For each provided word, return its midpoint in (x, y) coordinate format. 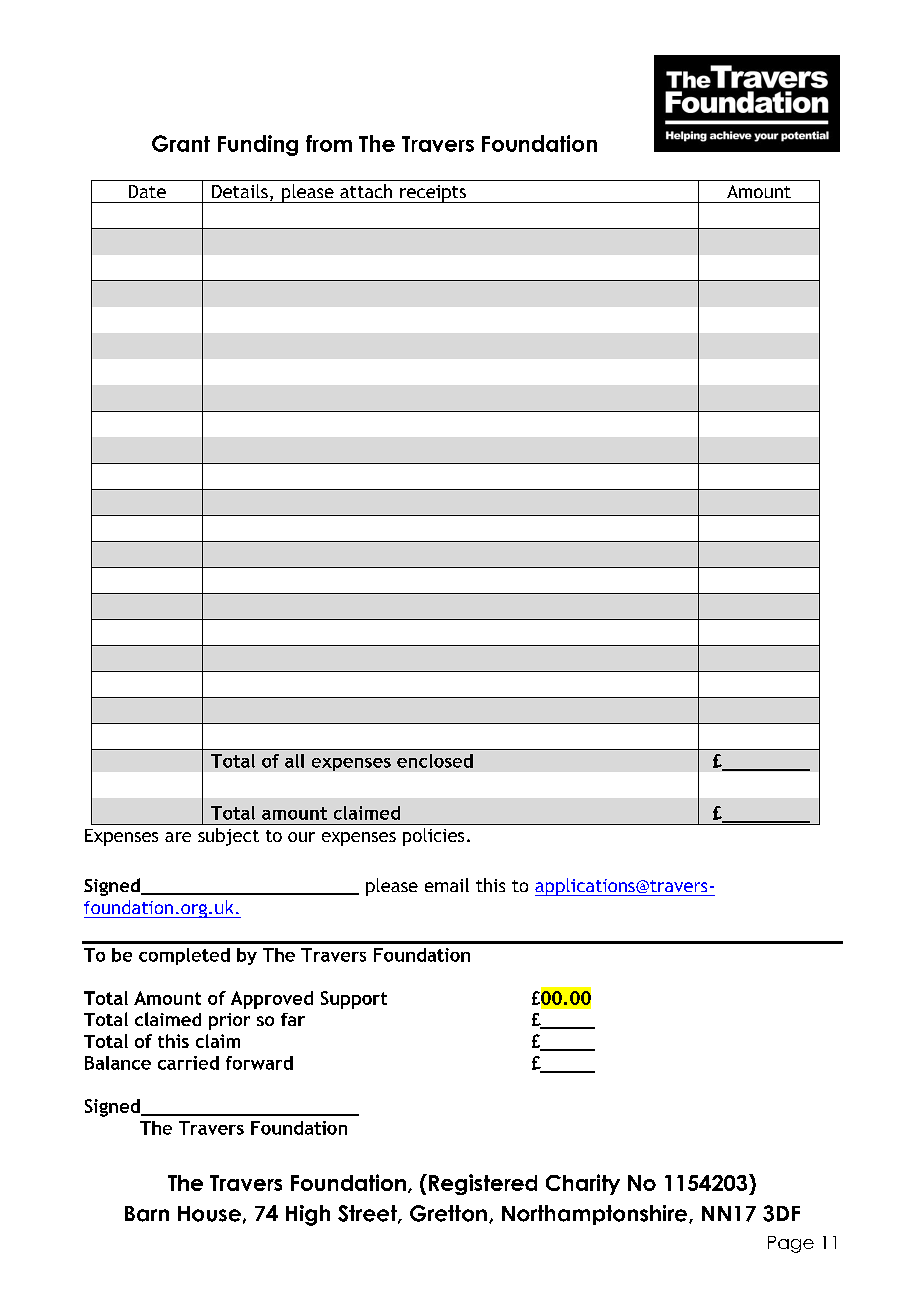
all (294, 761)
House (209, 1214)
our (301, 837)
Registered (483, 1184)
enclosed (435, 761)
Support (354, 1000)
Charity (583, 1184)
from (329, 143)
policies (433, 837)
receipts (433, 194)
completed (184, 956)
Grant (181, 143)
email (447, 885)
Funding (258, 145)
